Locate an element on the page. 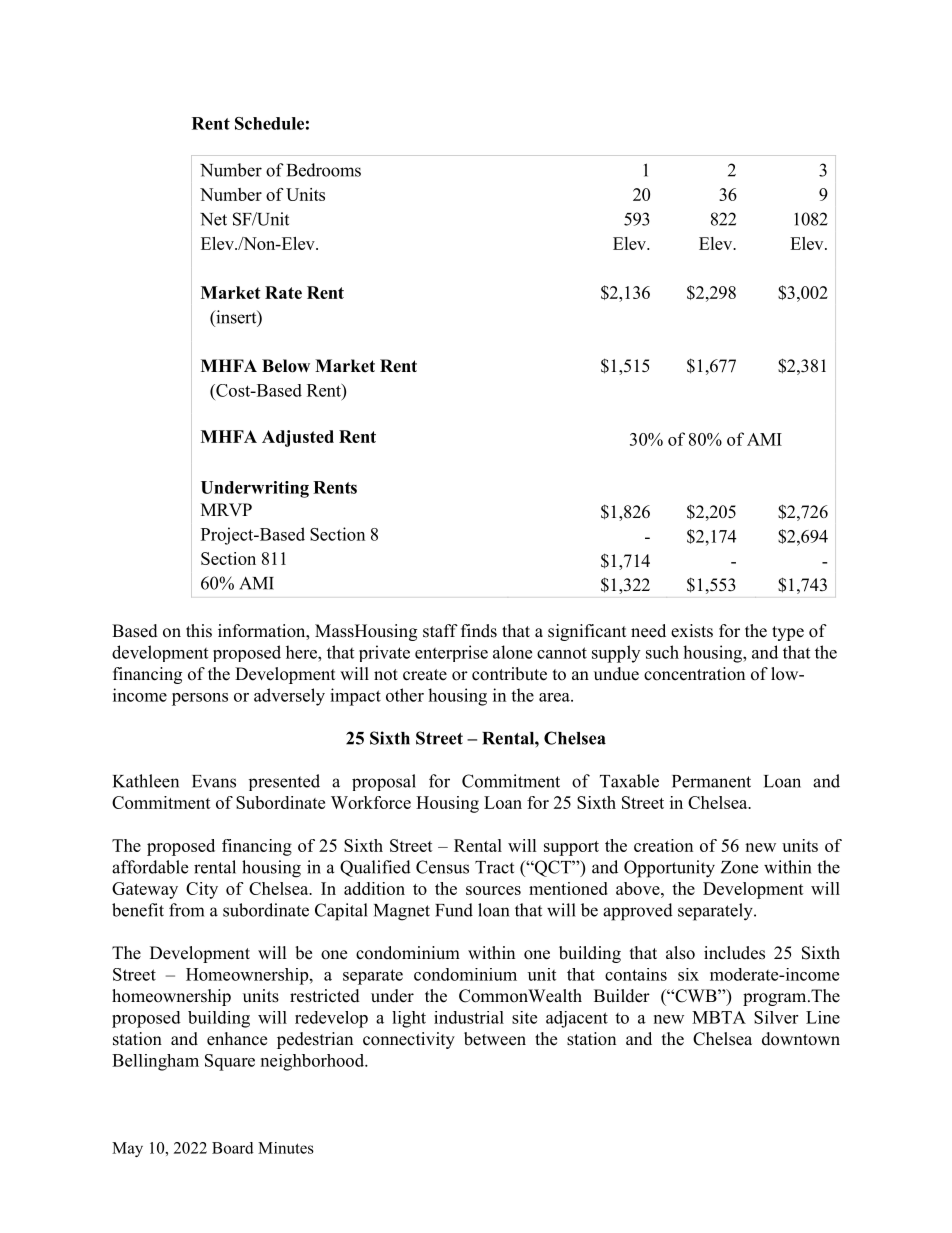 The width and height of the page is (952, 1233). Bedrooms is located at coordinates (324, 170).
